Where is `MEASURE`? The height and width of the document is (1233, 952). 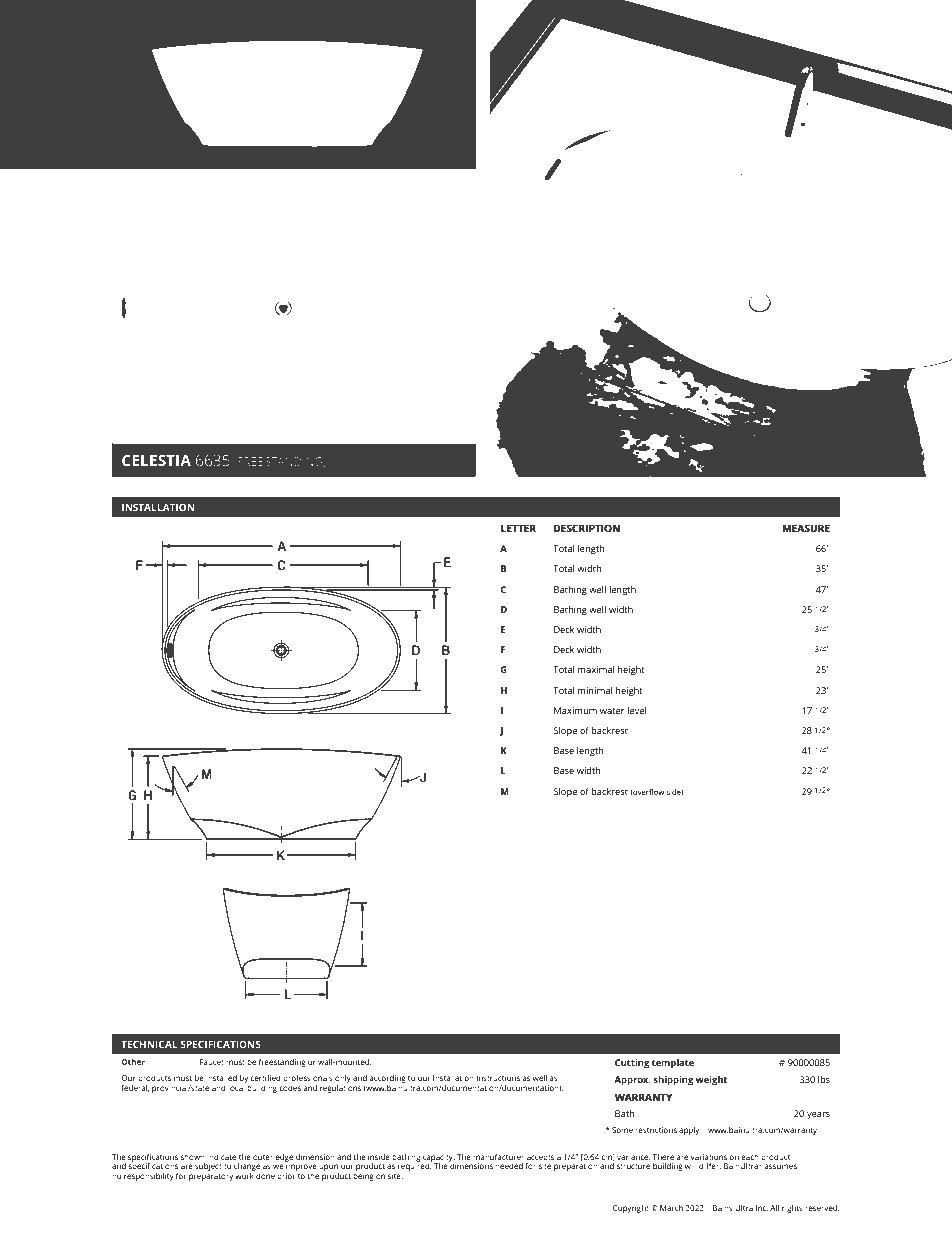 MEASURE is located at coordinates (806, 528).
